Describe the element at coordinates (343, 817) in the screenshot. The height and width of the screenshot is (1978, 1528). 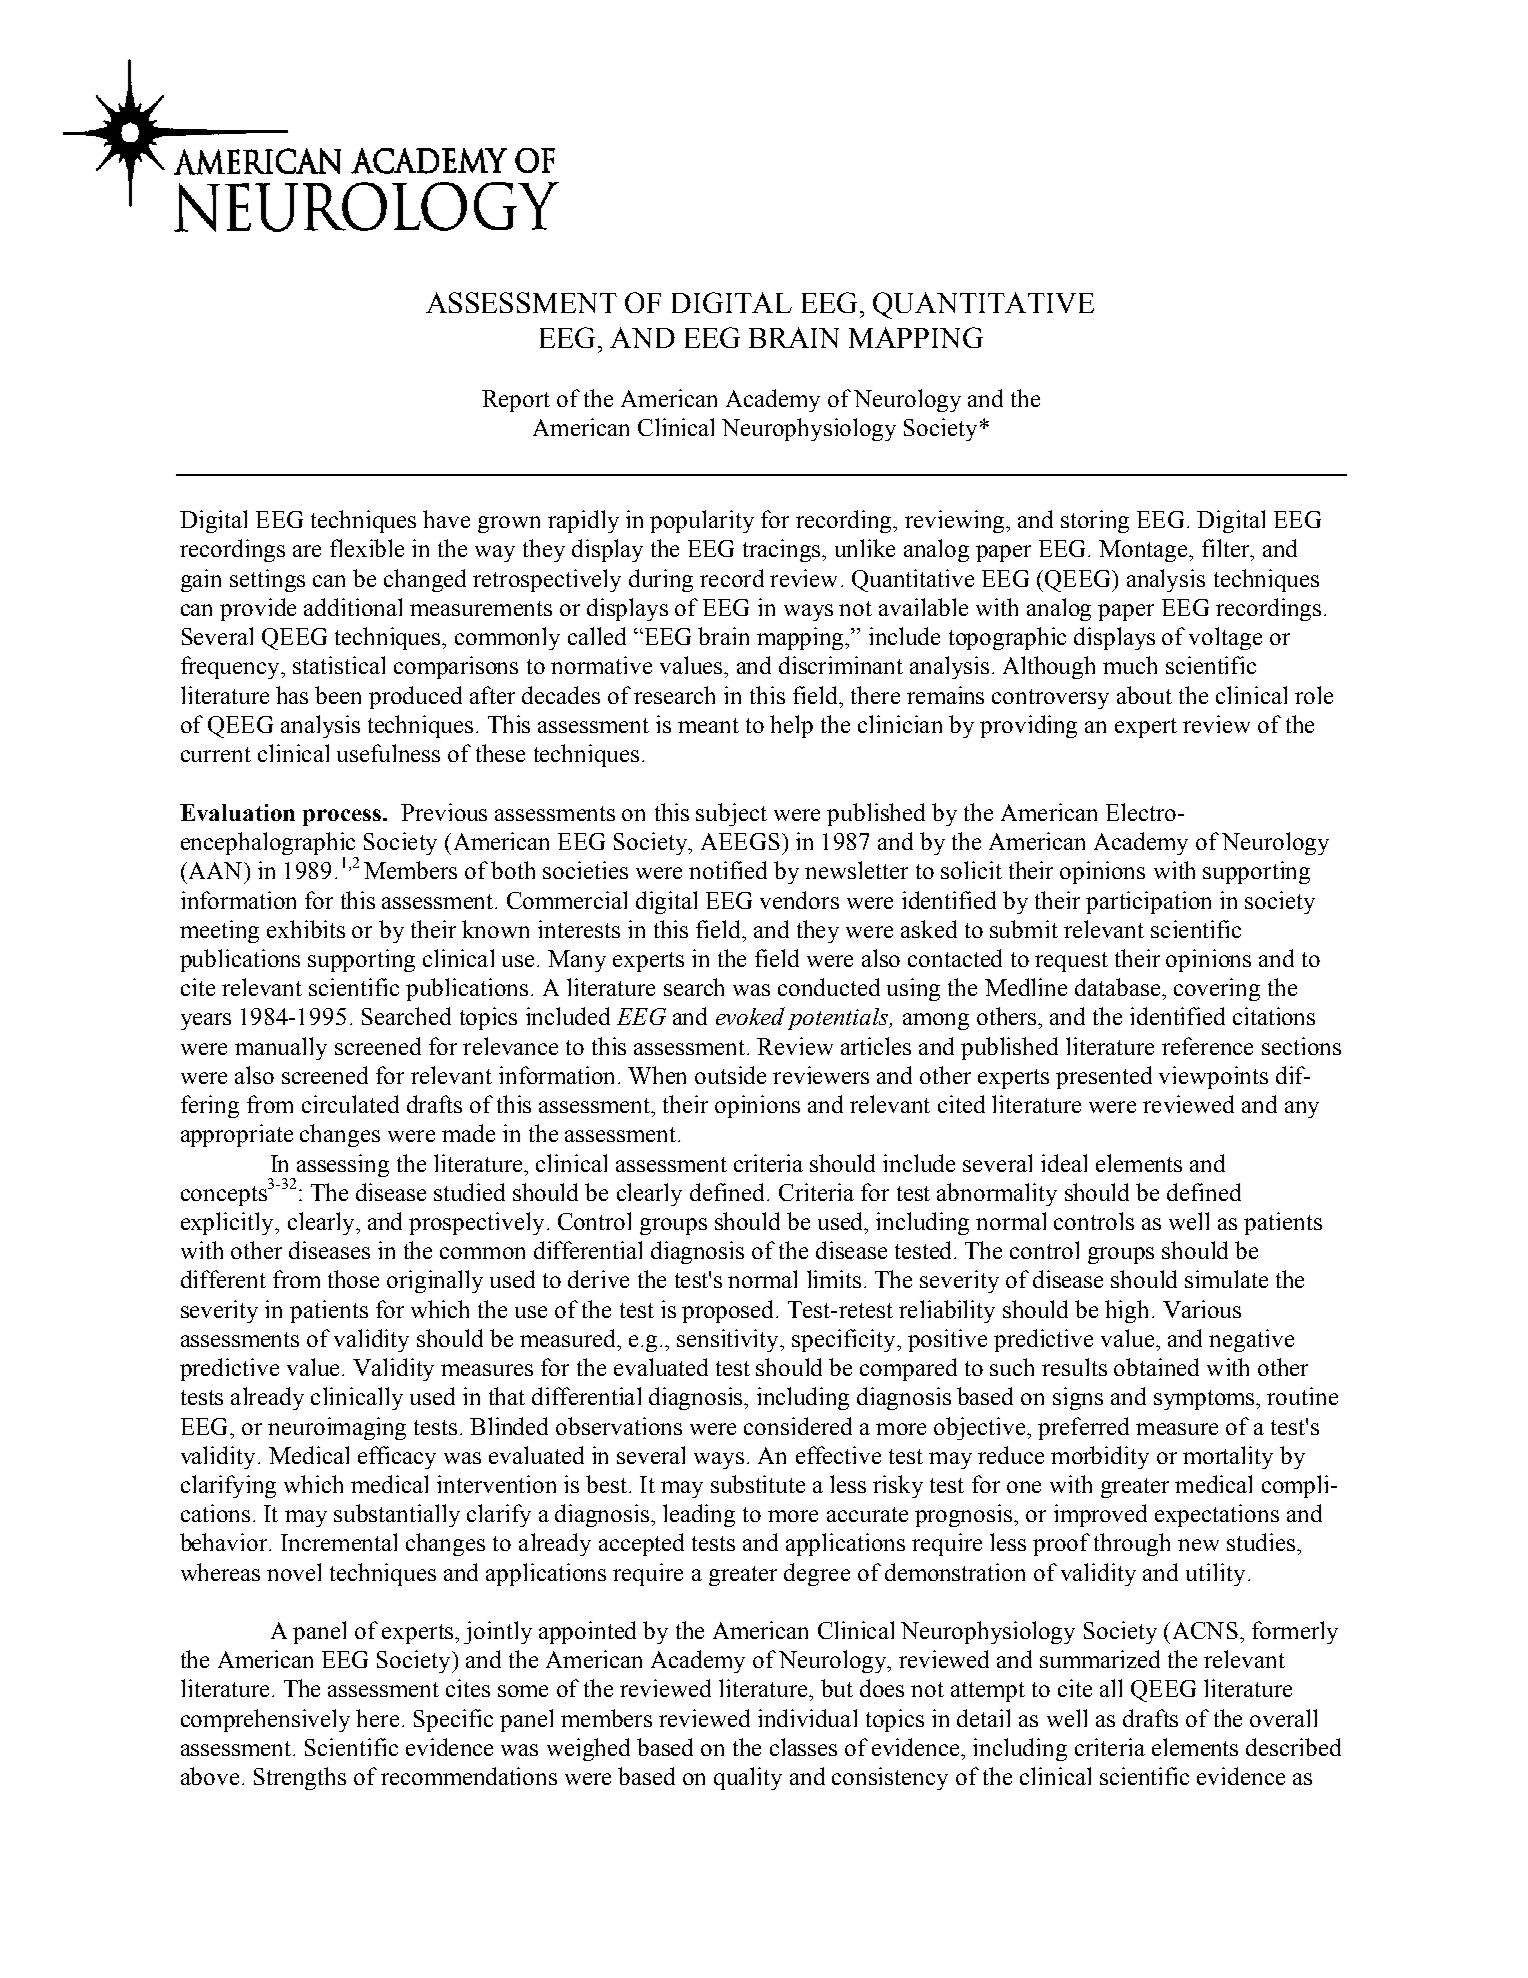
I see `process` at that location.
